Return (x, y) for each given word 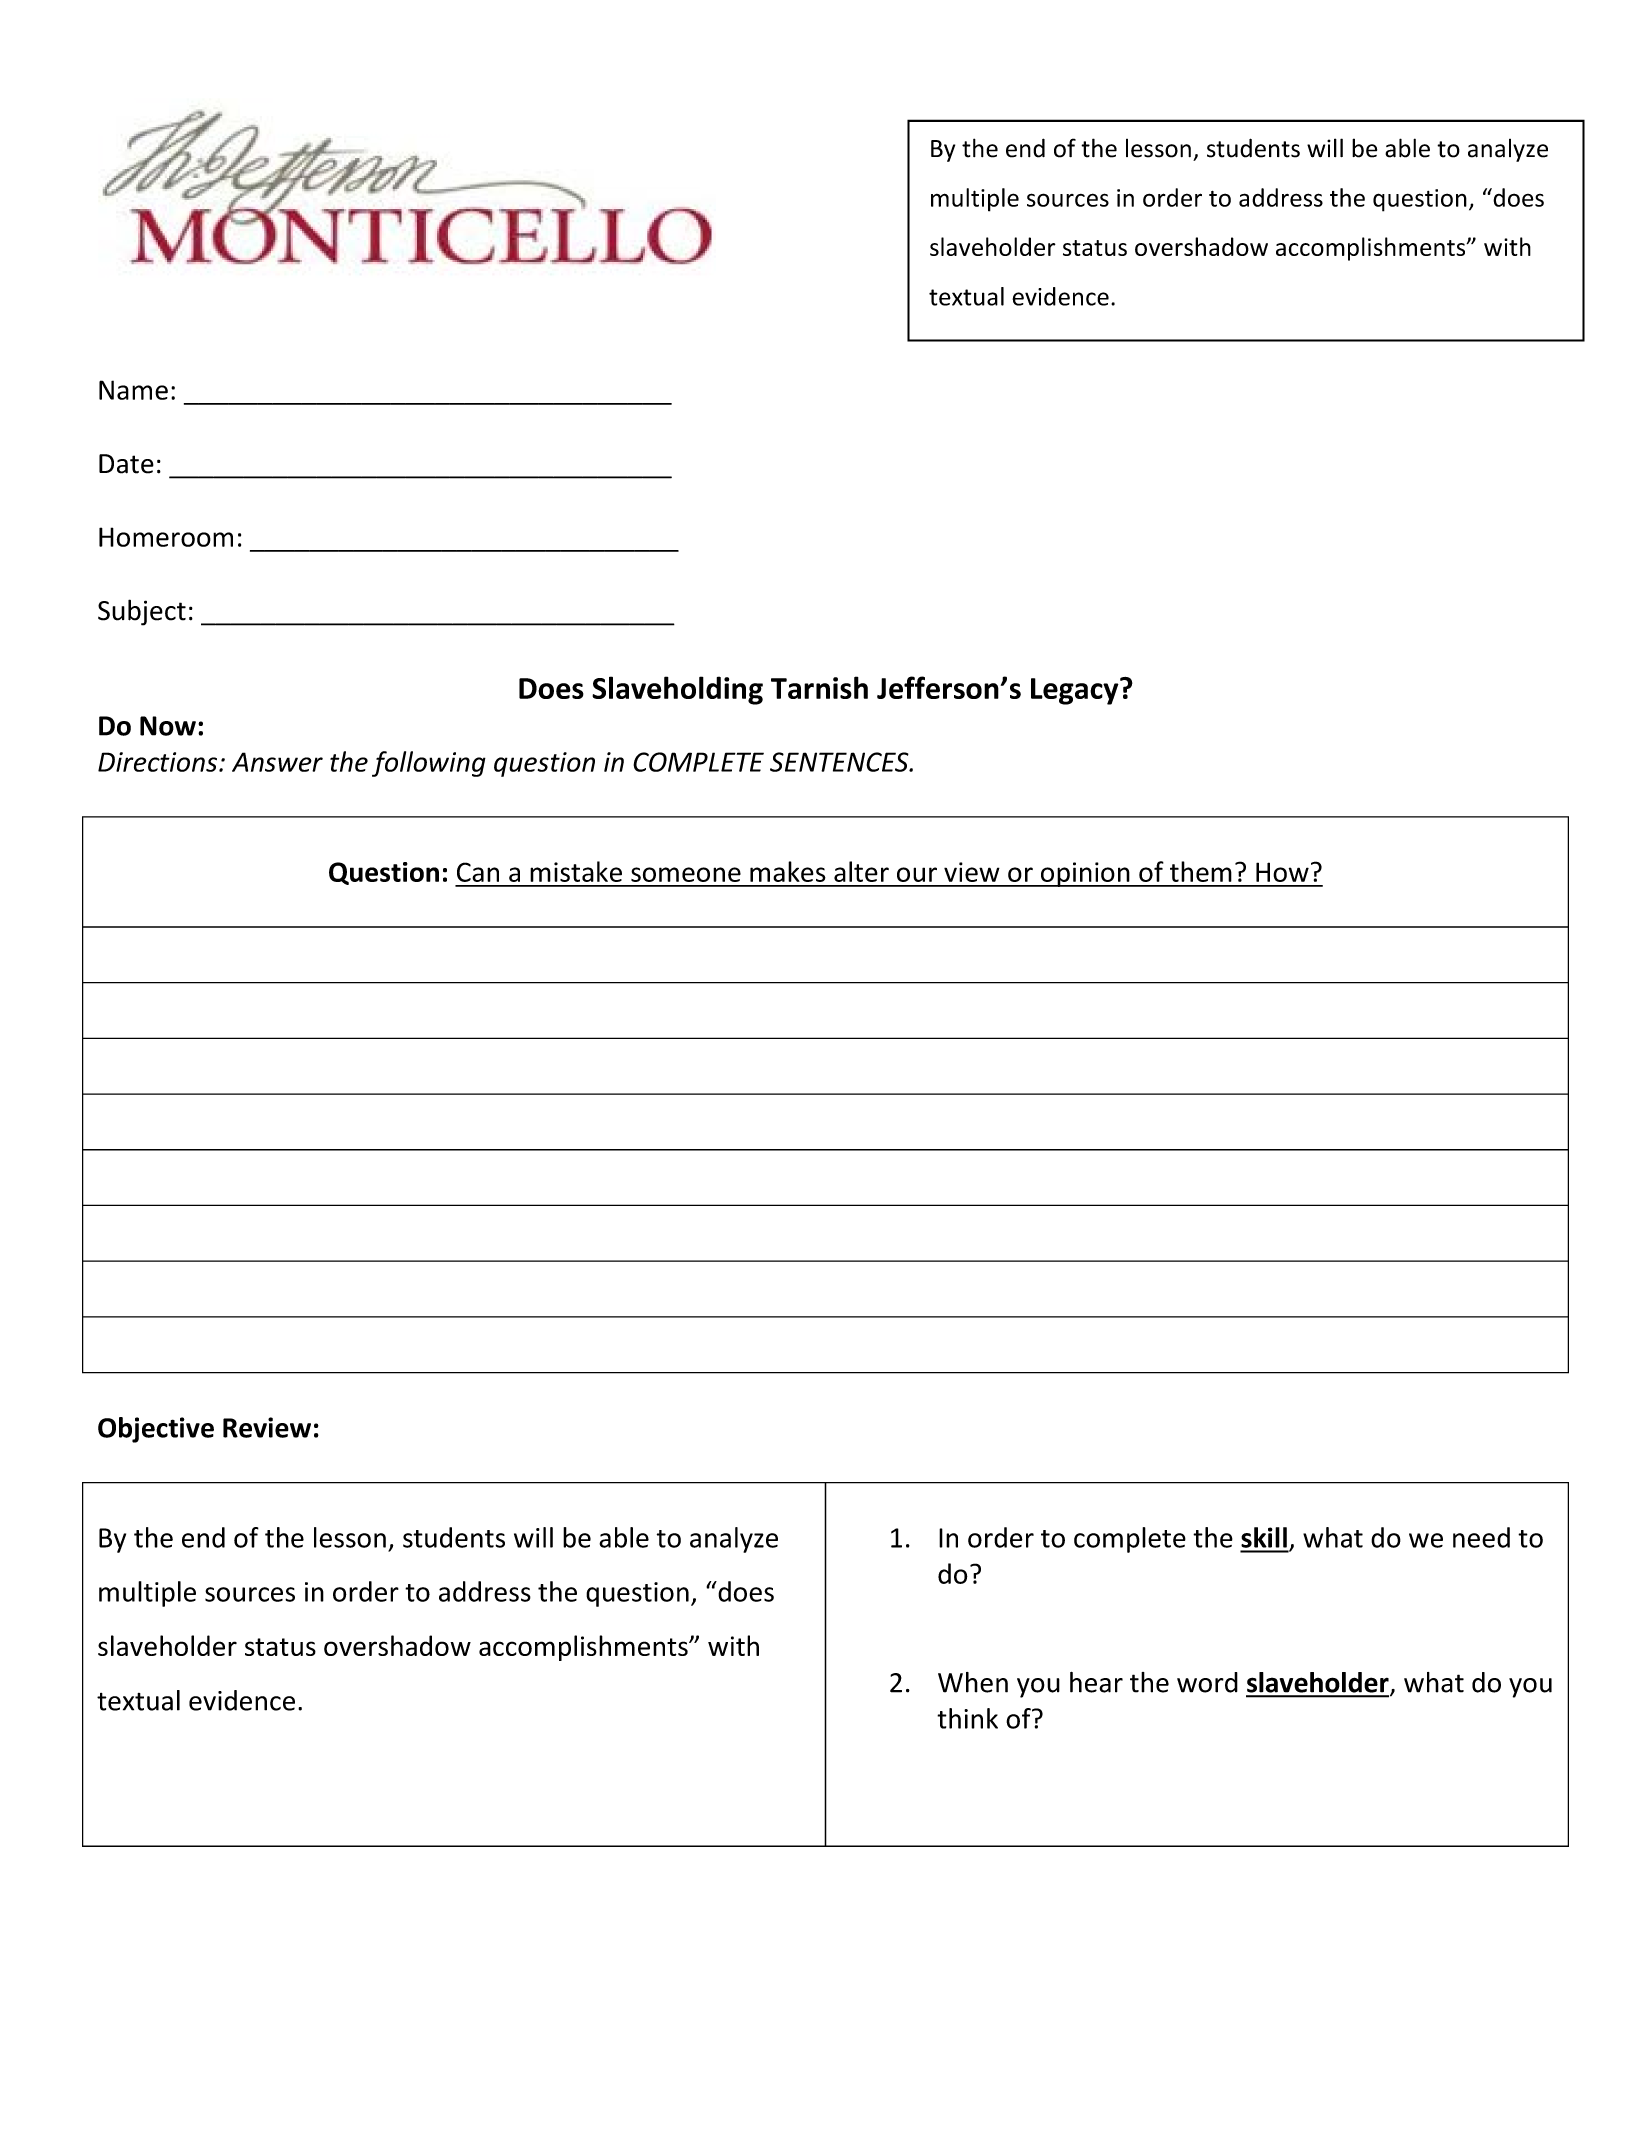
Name (133, 390)
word (1207, 1682)
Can (478, 872)
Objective (156, 1430)
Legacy (1076, 691)
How (1282, 872)
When (973, 1682)
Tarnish (819, 687)
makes (788, 871)
